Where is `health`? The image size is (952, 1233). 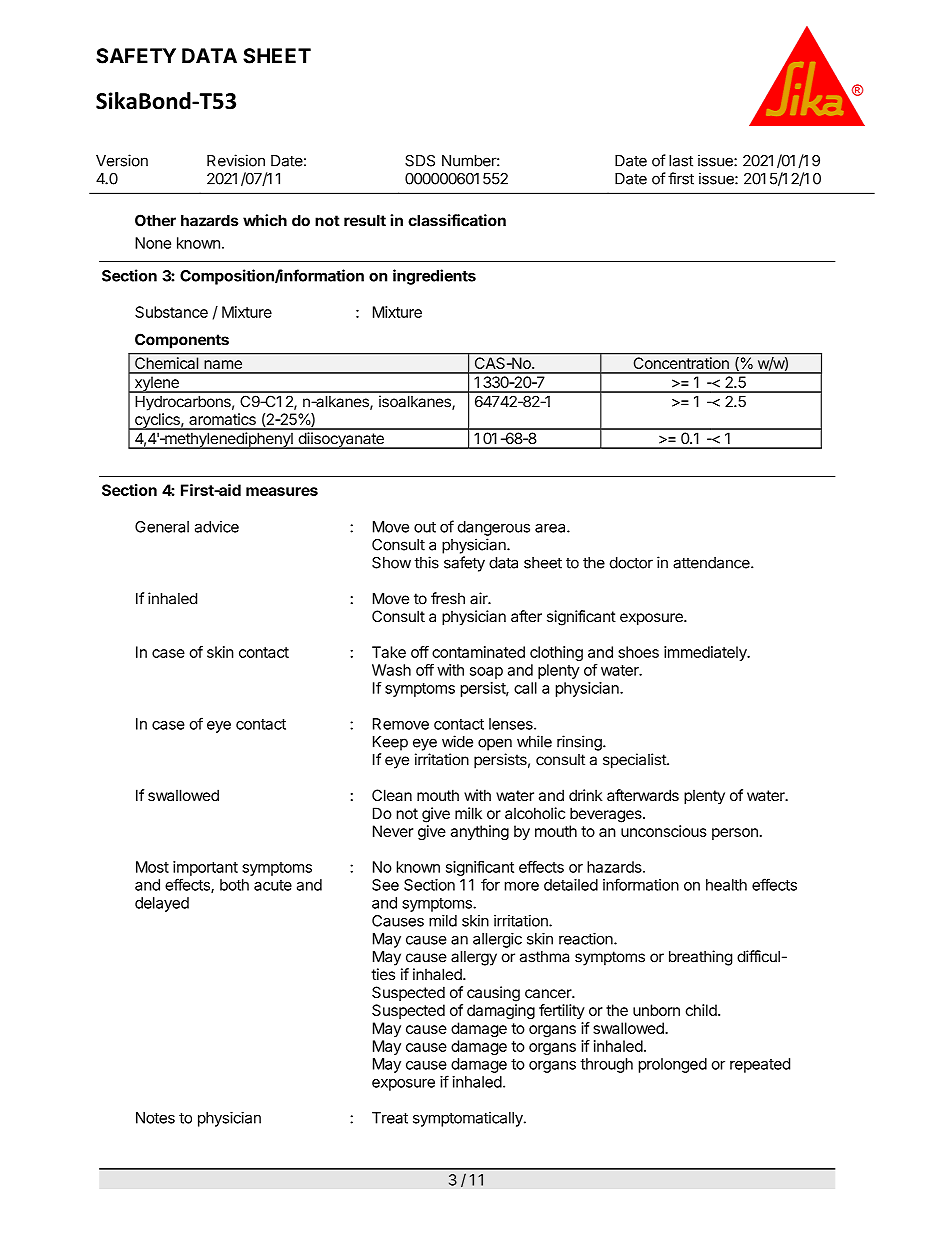
health is located at coordinates (726, 885).
